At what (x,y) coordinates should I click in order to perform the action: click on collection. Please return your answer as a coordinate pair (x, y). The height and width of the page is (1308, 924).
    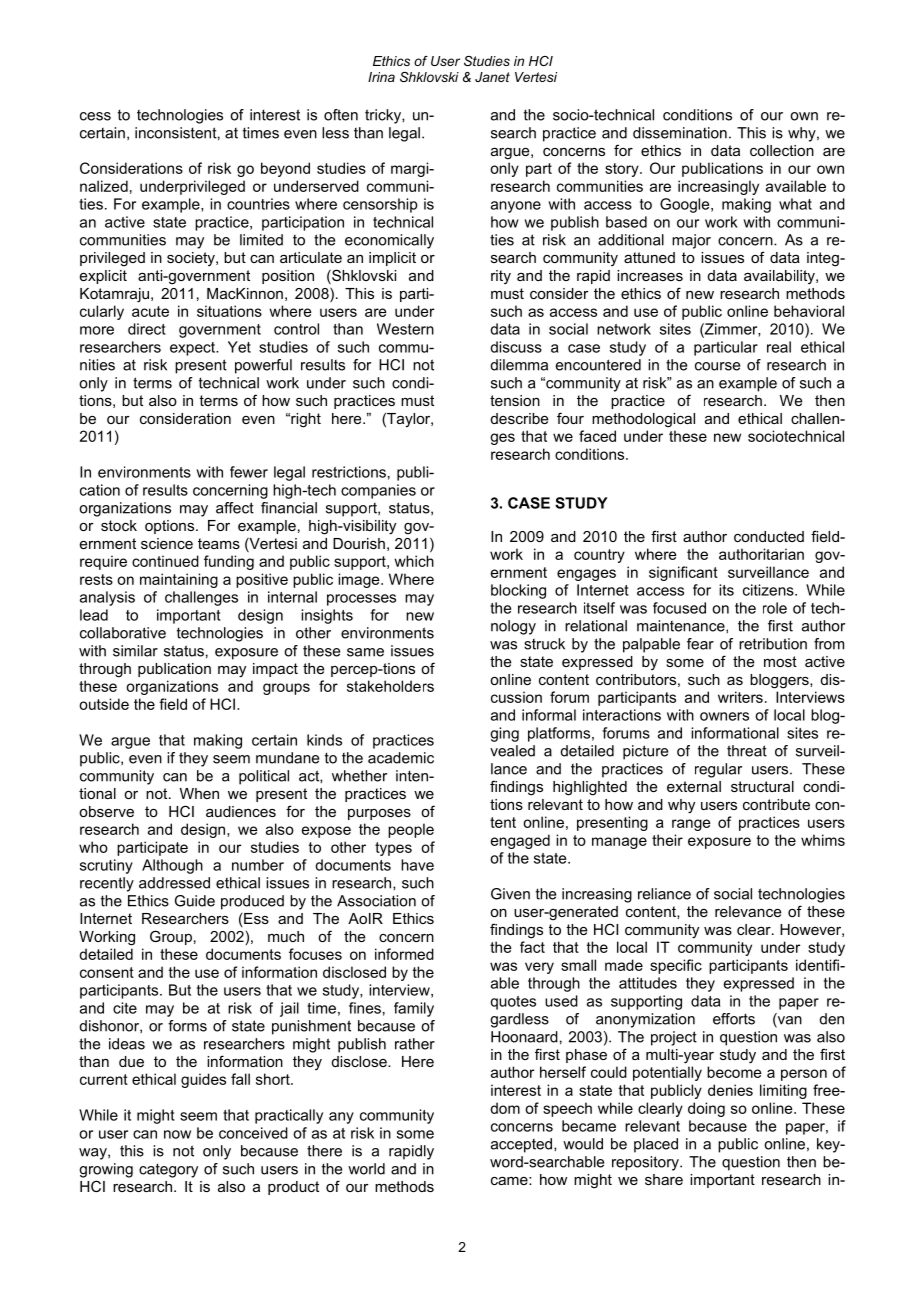
    Looking at the image, I should click on (782, 150).
